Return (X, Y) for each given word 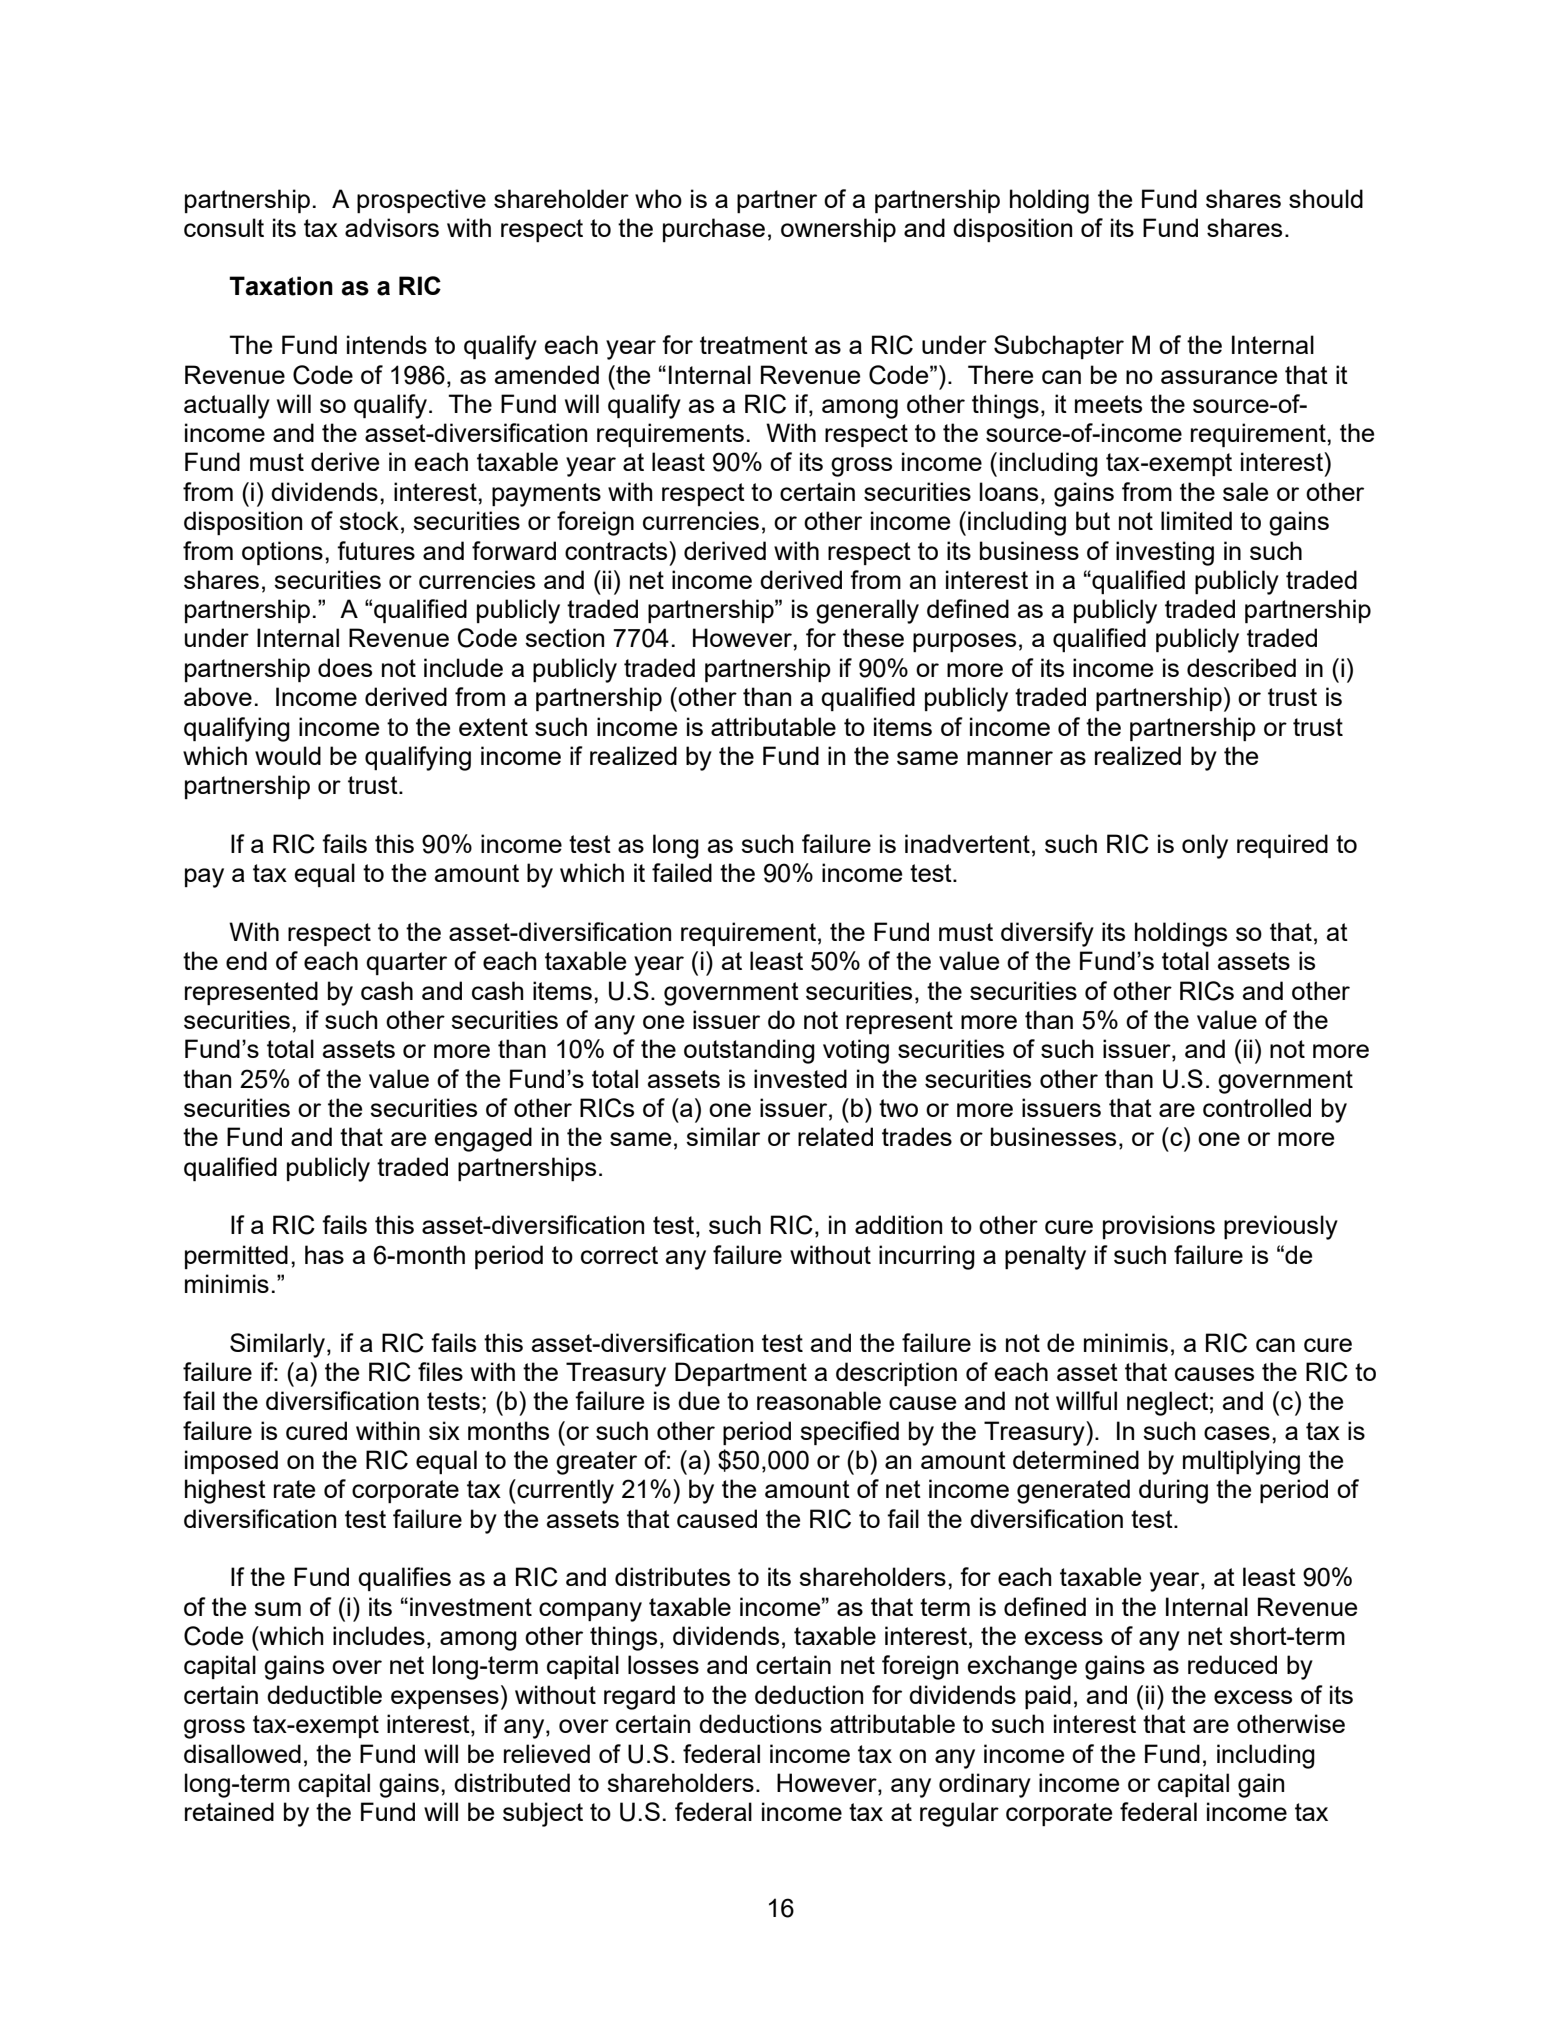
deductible (324, 1694)
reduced (1232, 1664)
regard (639, 1697)
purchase (714, 230)
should (1326, 198)
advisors (392, 227)
